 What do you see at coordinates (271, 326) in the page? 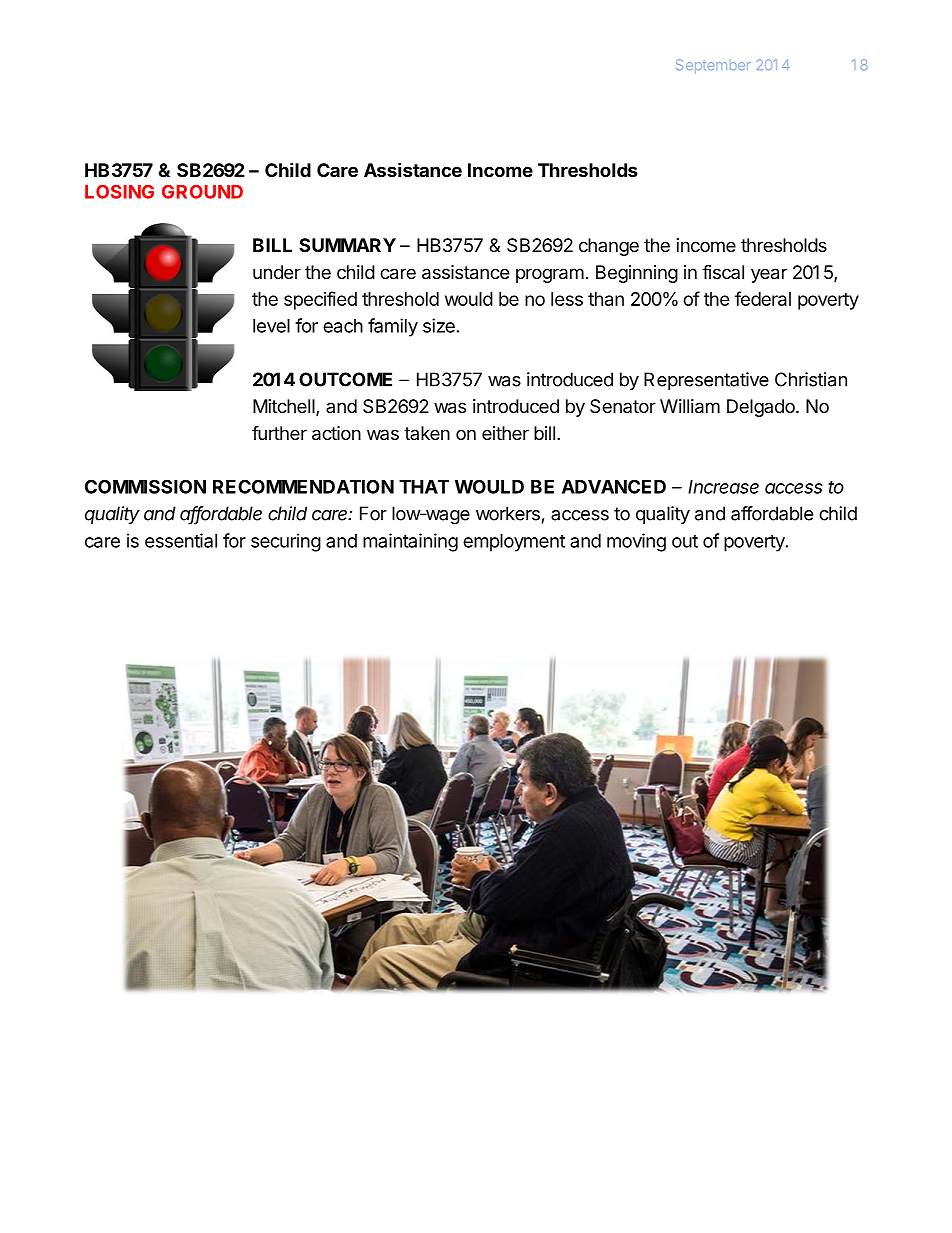
I see `level` at bounding box center [271, 326].
